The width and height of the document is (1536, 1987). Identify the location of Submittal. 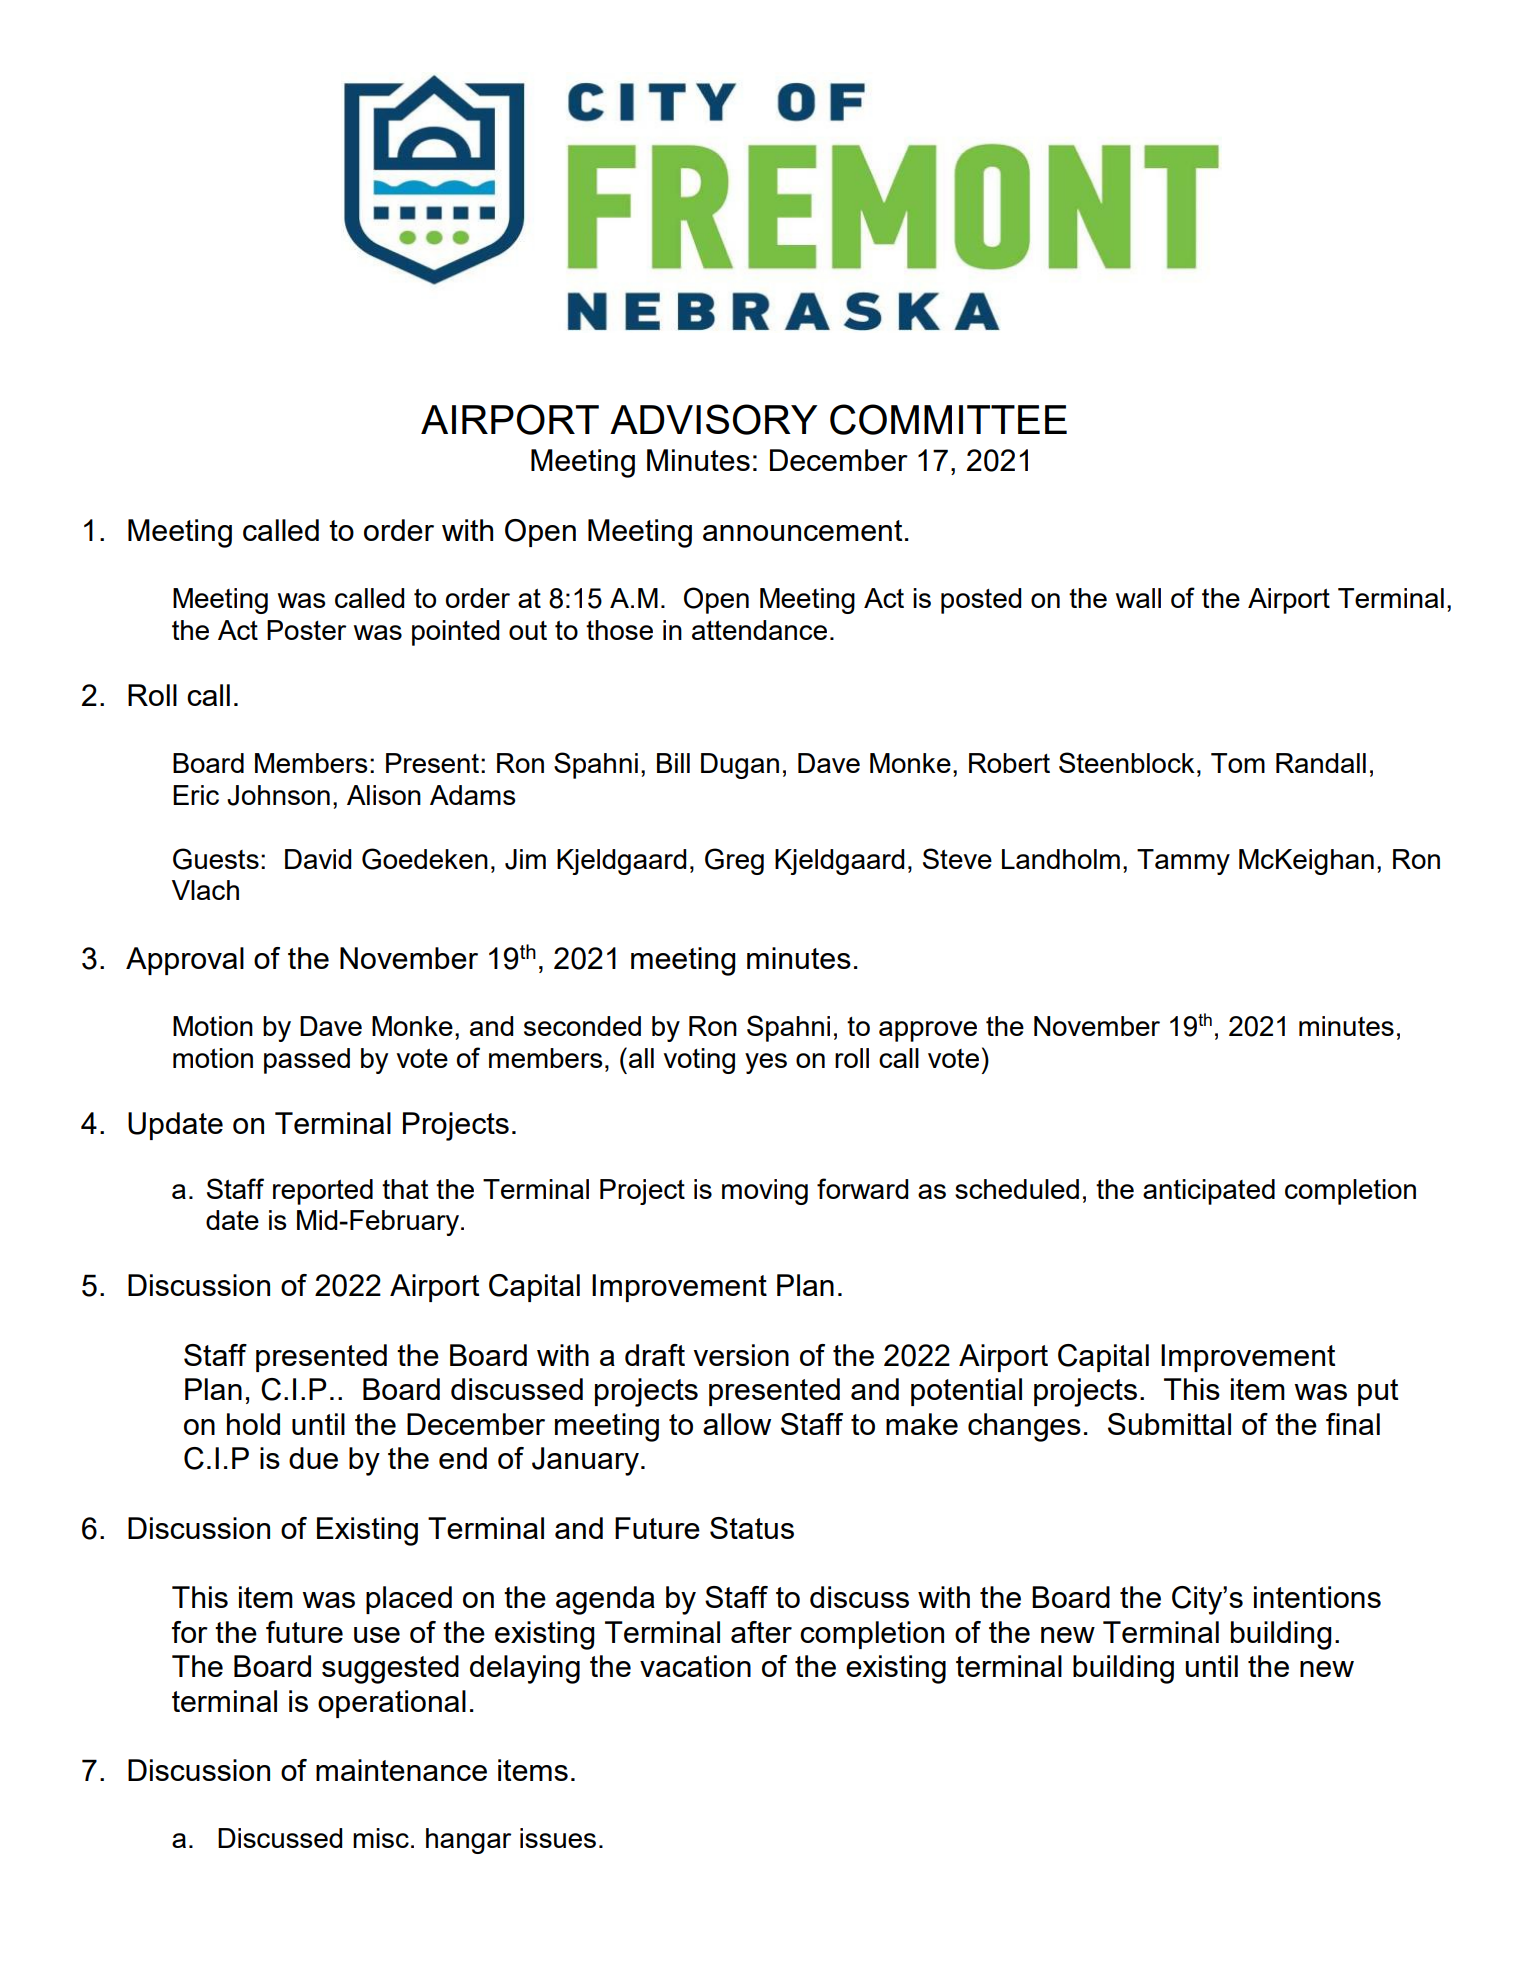
(1169, 1424).
